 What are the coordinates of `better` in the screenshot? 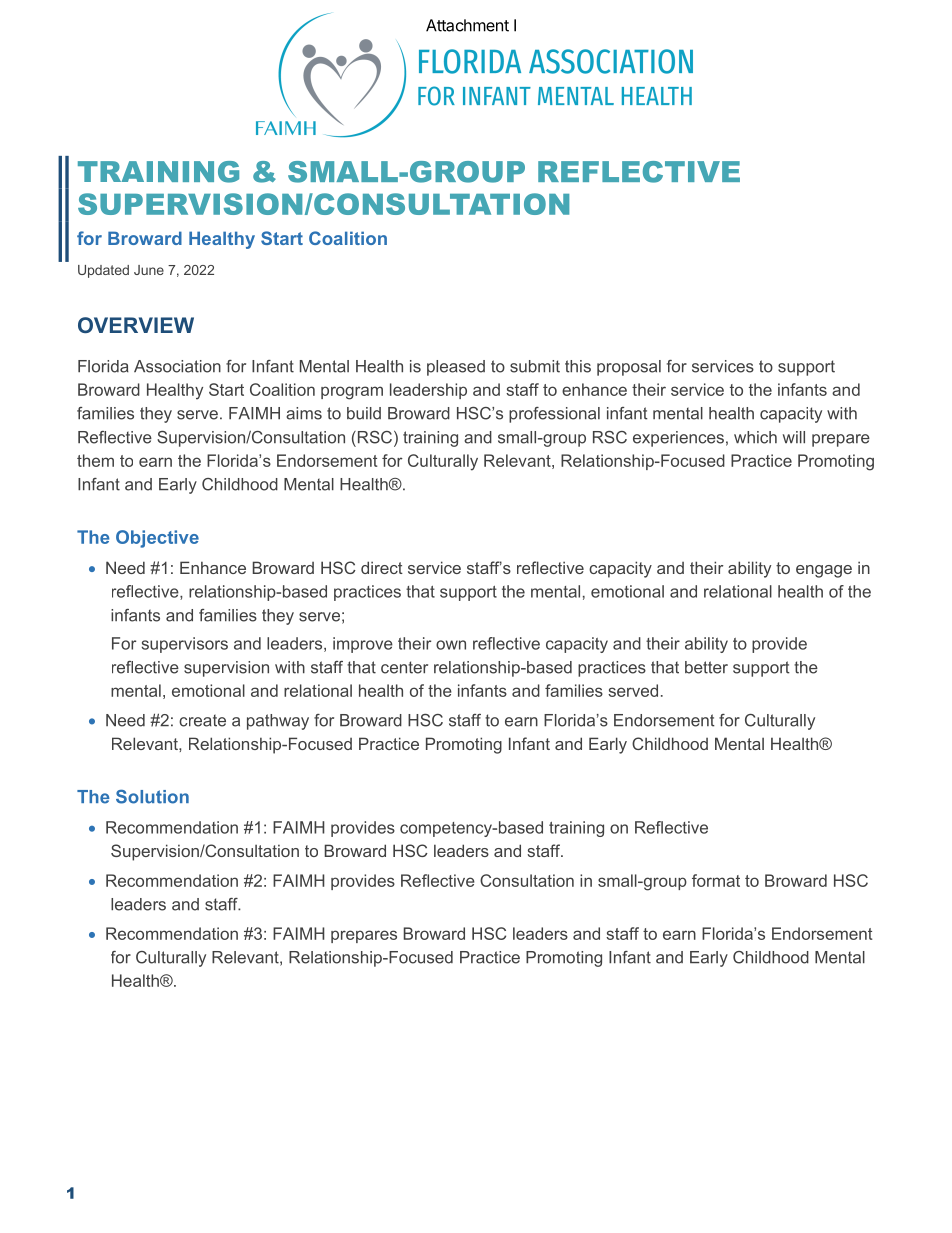 It's located at (706, 667).
